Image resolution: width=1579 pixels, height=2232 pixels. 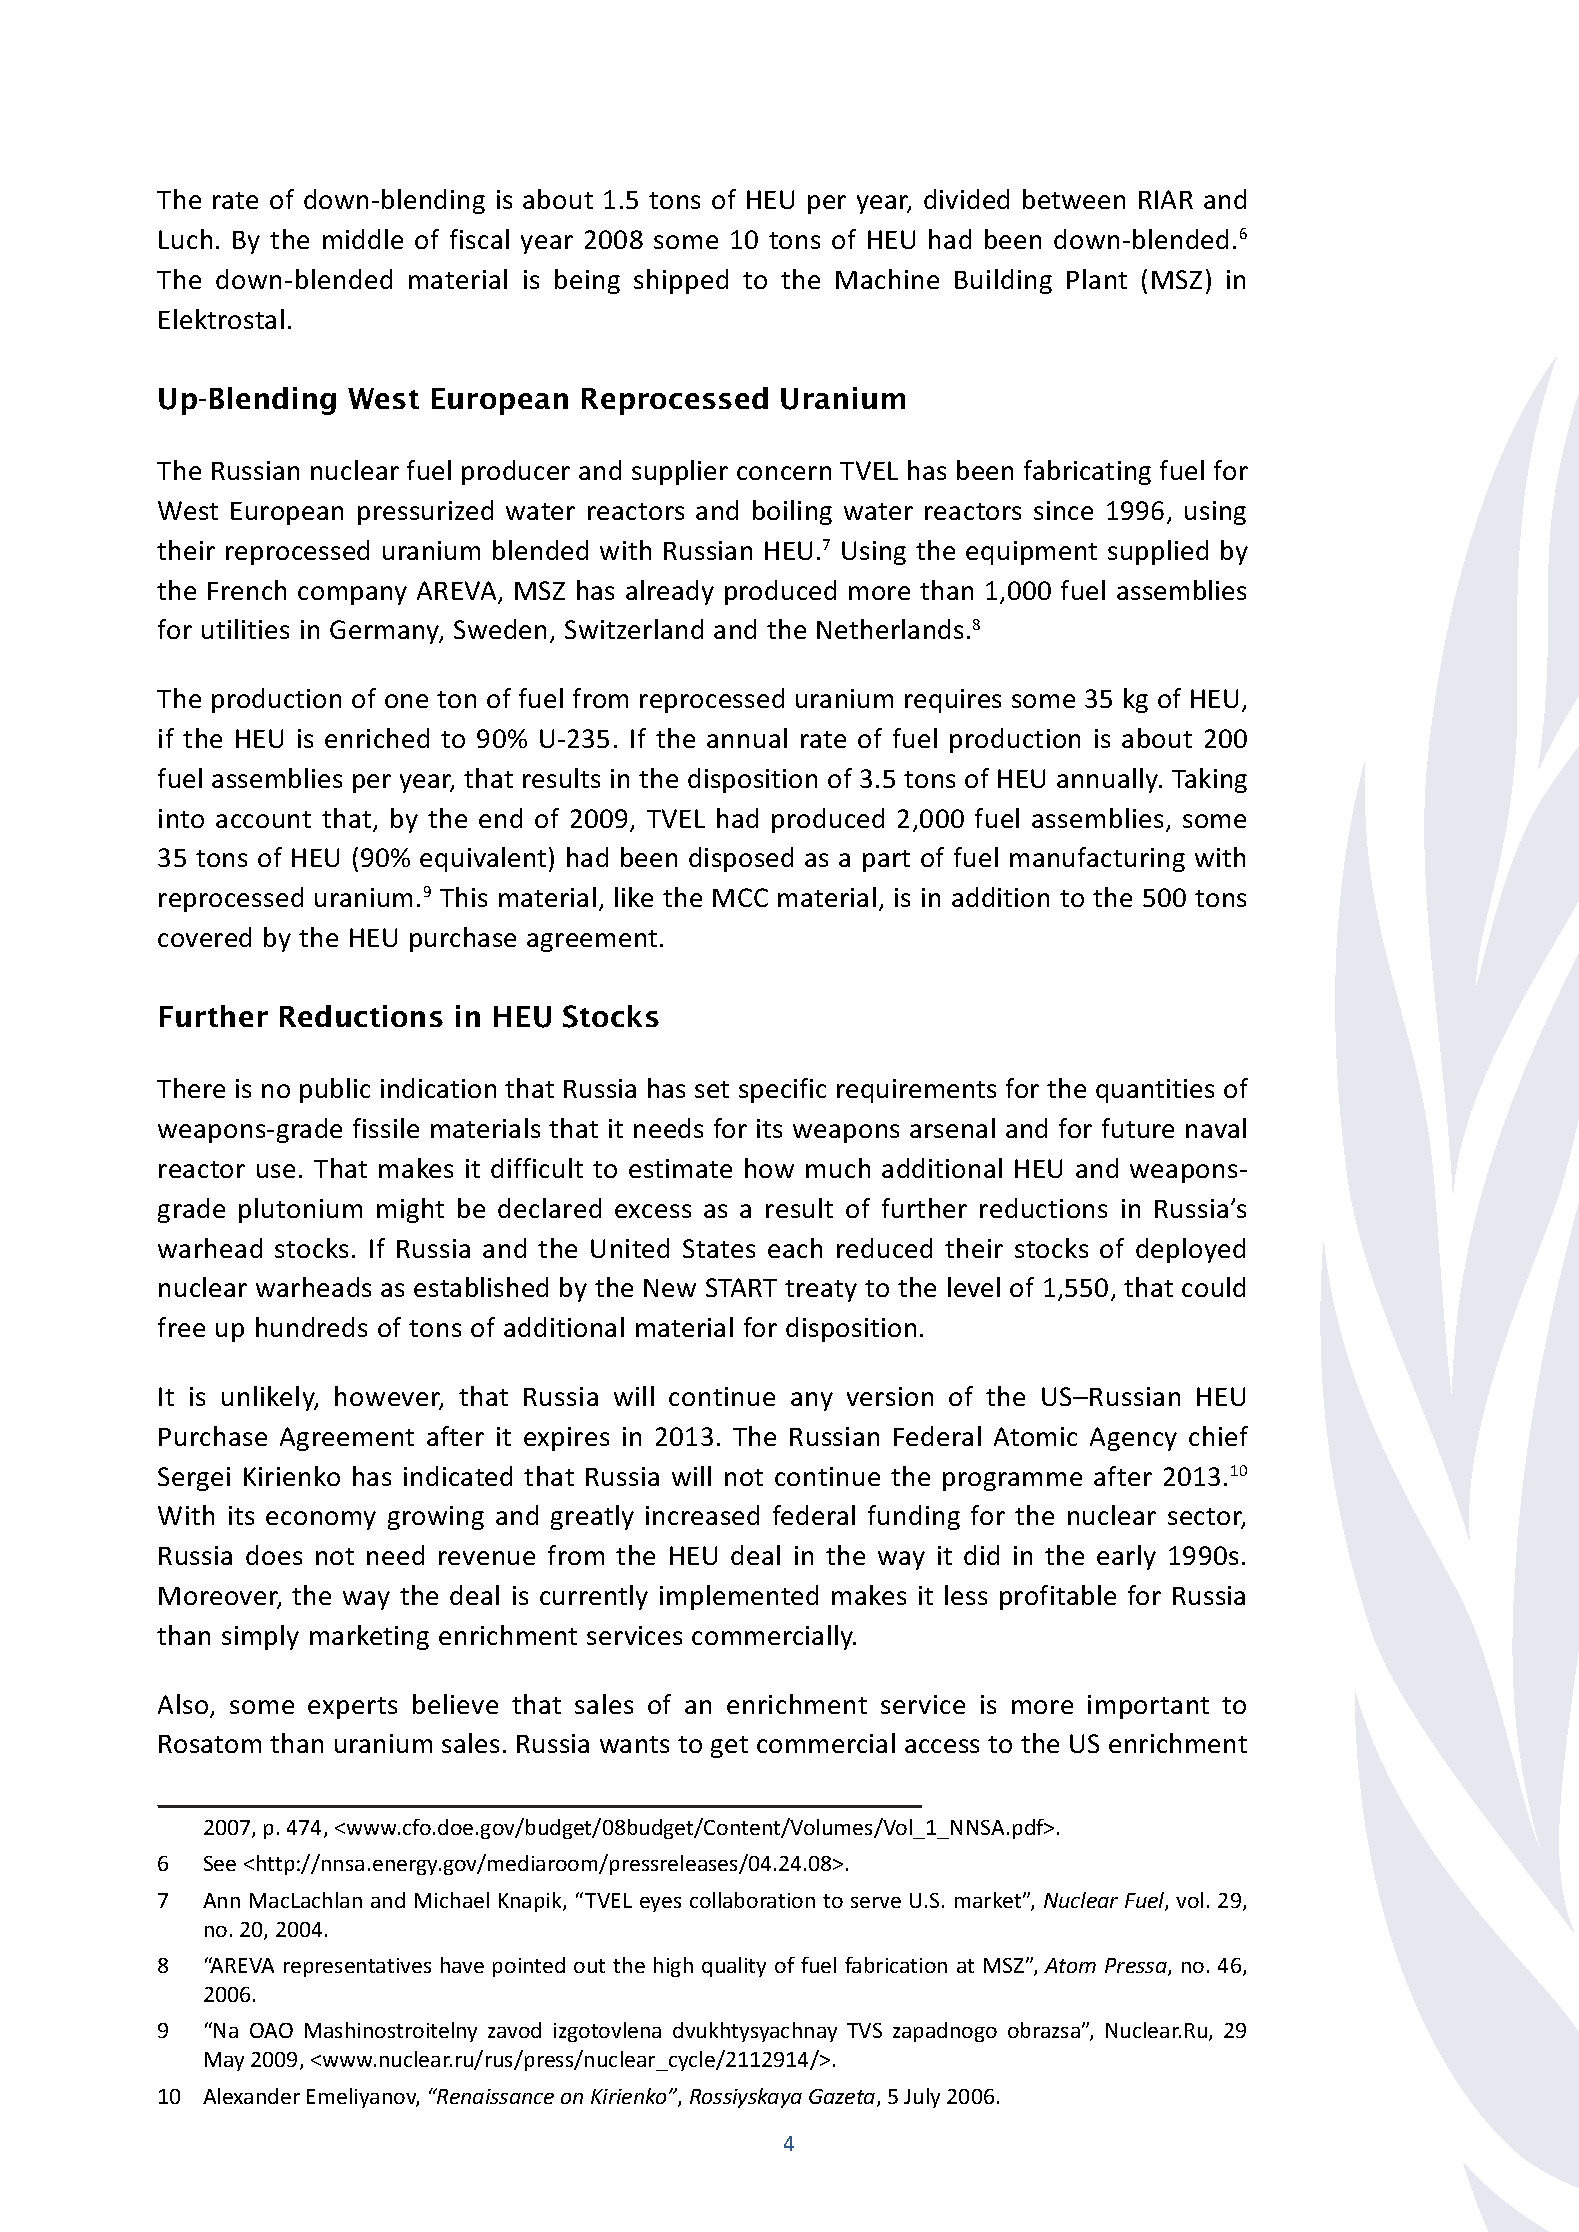 What do you see at coordinates (634, 1744) in the document?
I see `wants` at bounding box center [634, 1744].
